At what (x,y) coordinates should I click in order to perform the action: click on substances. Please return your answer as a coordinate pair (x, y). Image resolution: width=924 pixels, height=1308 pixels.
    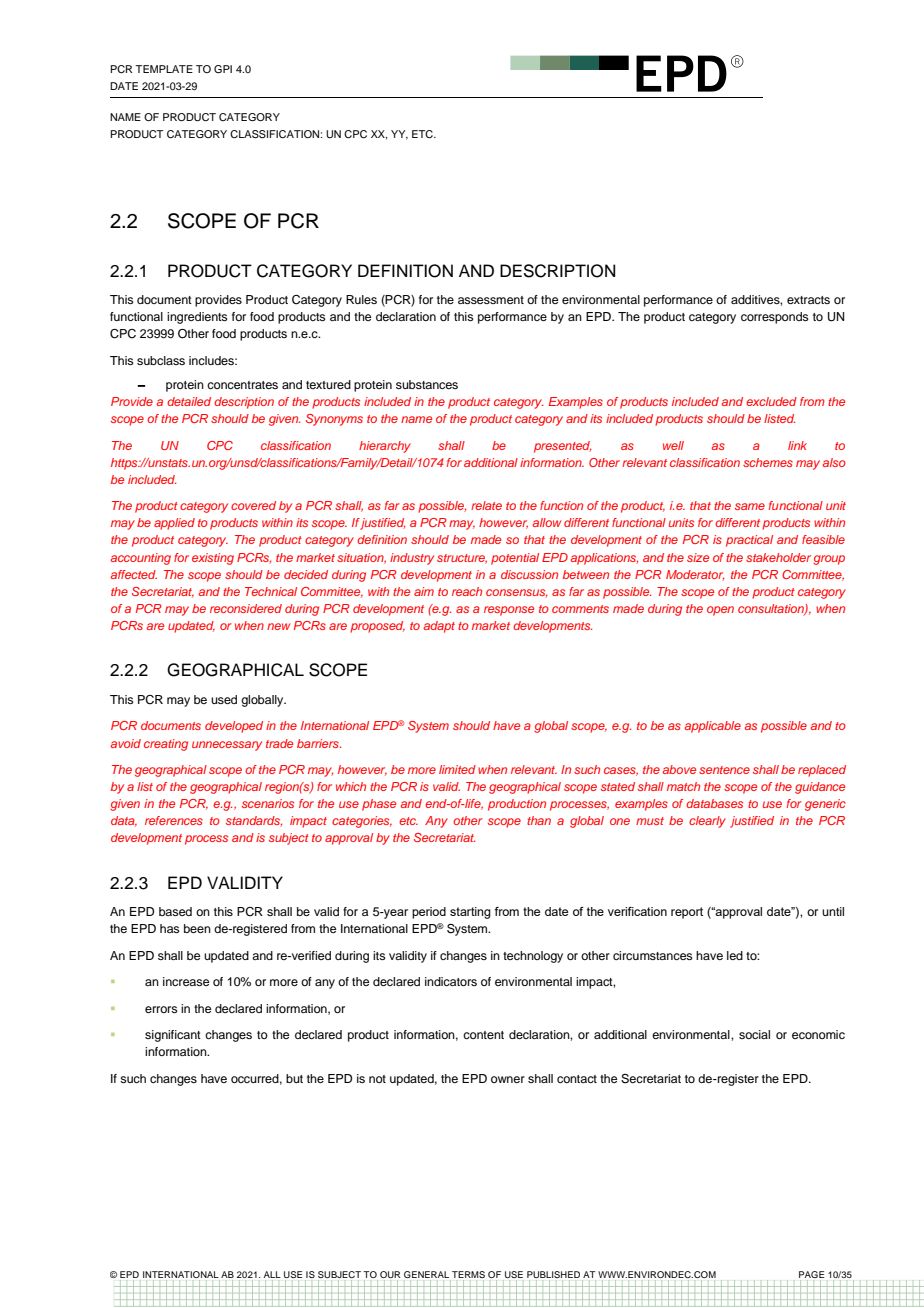
    Looking at the image, I should click on (427, 384).
